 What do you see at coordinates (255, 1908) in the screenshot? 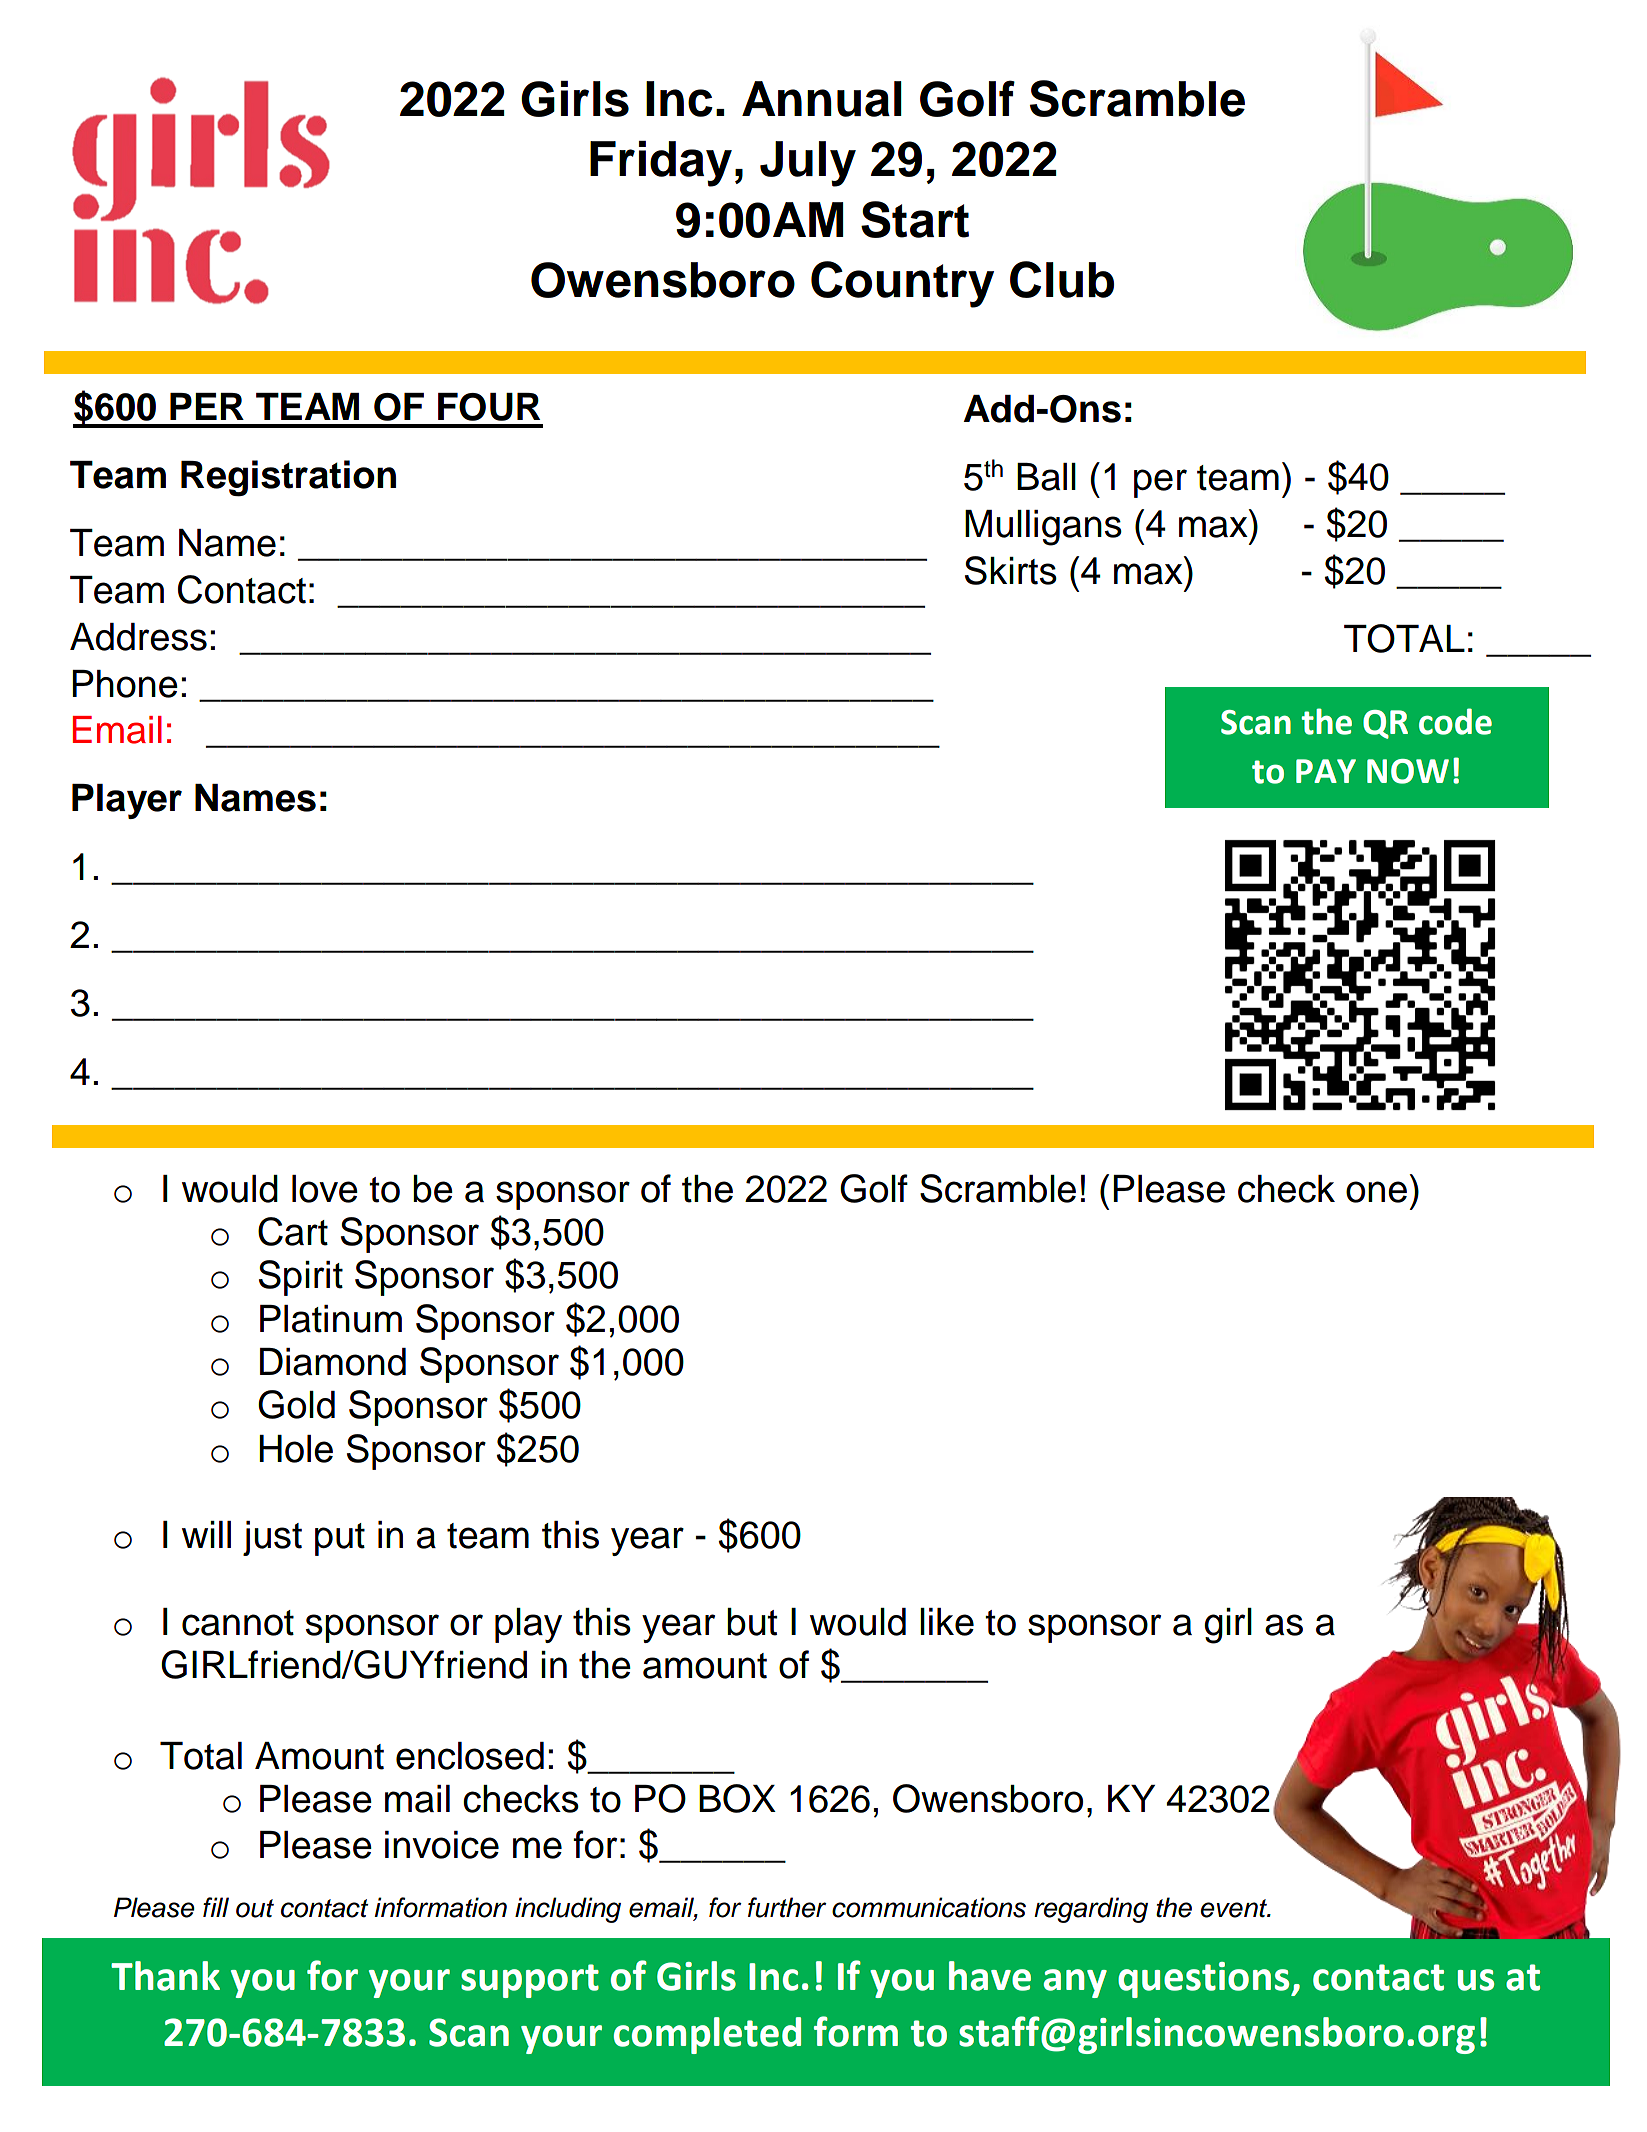
I see `out` at bounding box center [255, 1908].
